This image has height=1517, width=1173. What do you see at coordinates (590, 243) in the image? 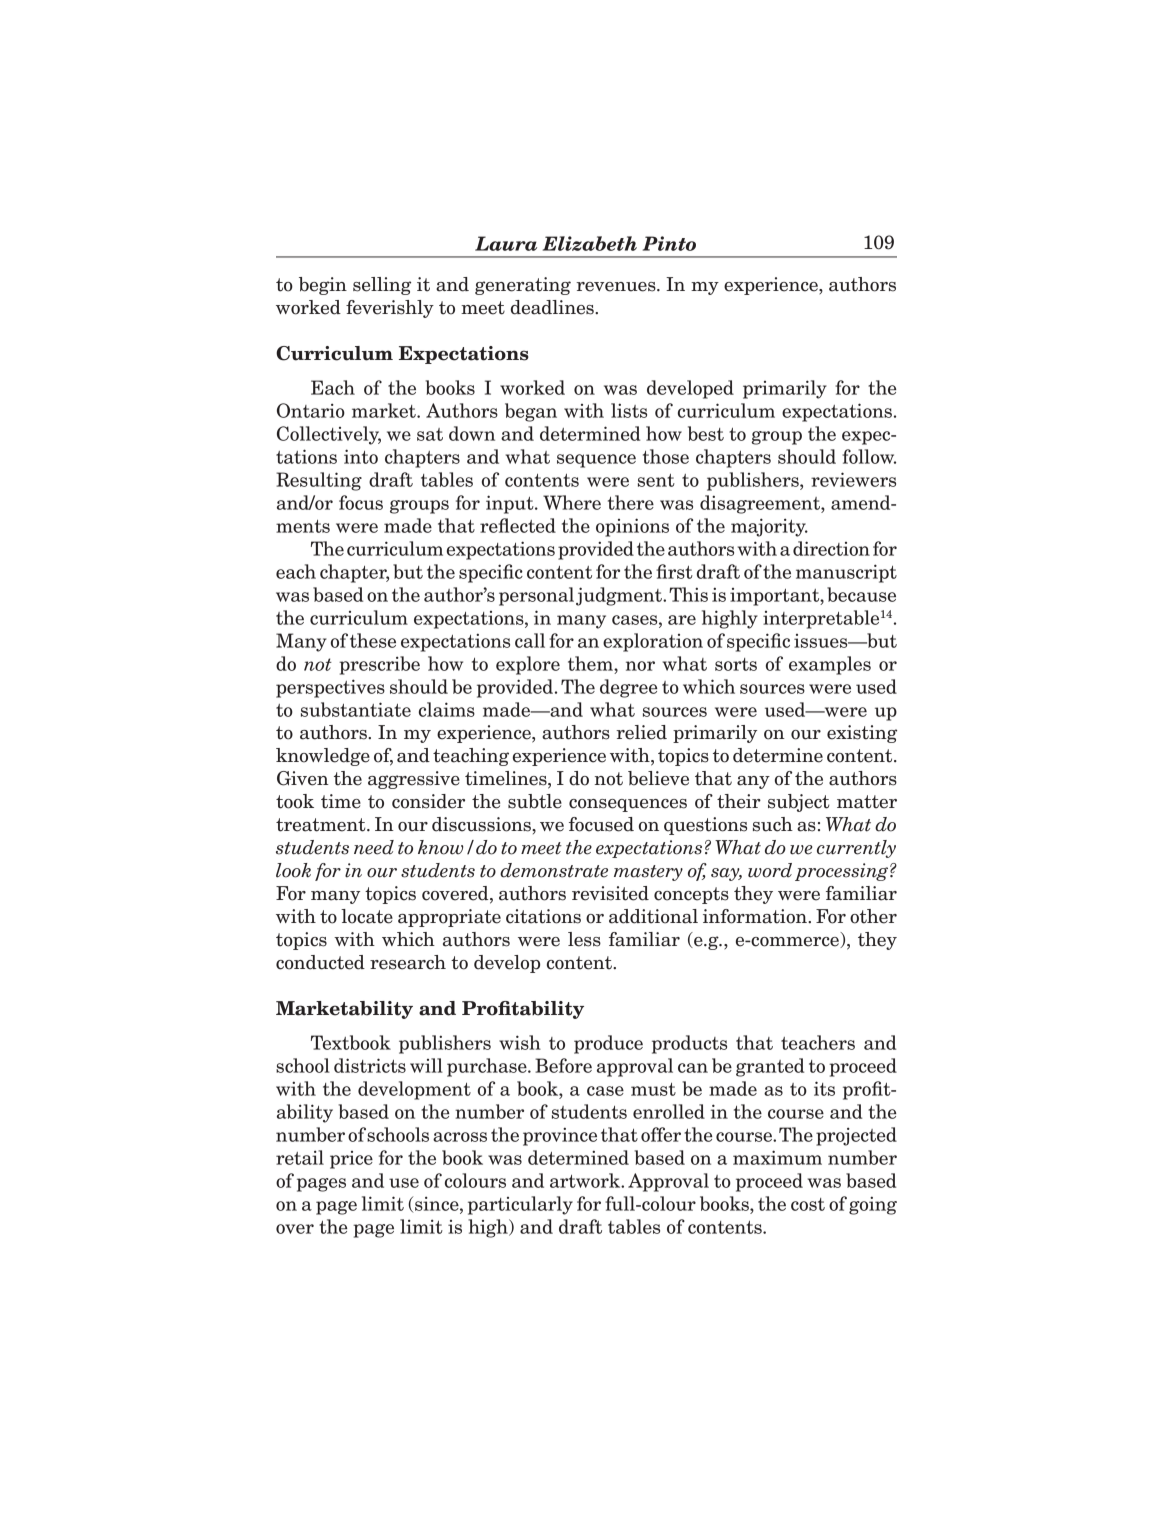
I see `Elizabeth` at bounding box center [590, 243].
